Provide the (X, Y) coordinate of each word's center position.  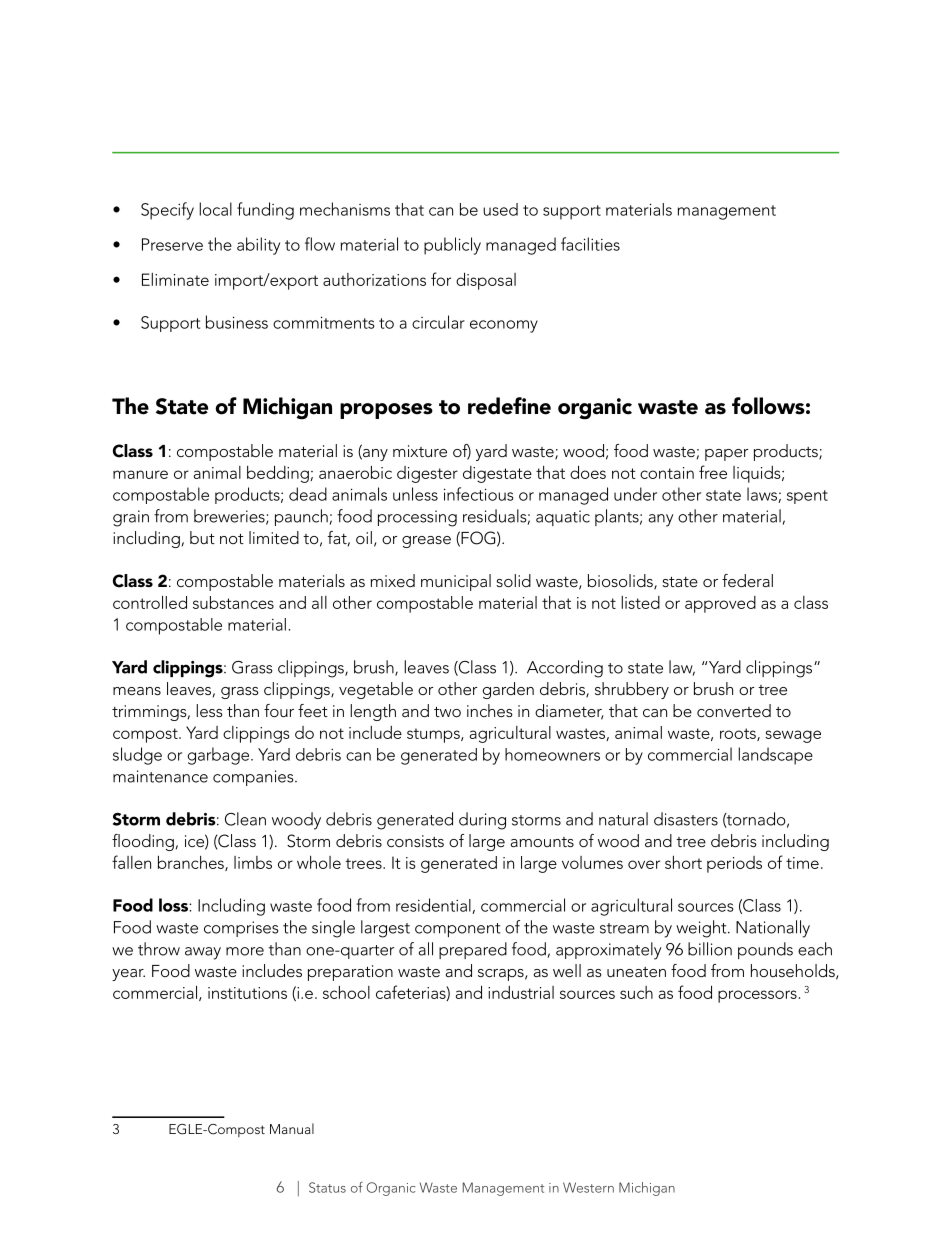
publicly (452, 246)
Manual (292, 1128)
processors (757, 996)
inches (490, 710)
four (279, 710)
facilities (590, 244)
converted (734, 710)
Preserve (172, 244)
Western (588, 1187)
